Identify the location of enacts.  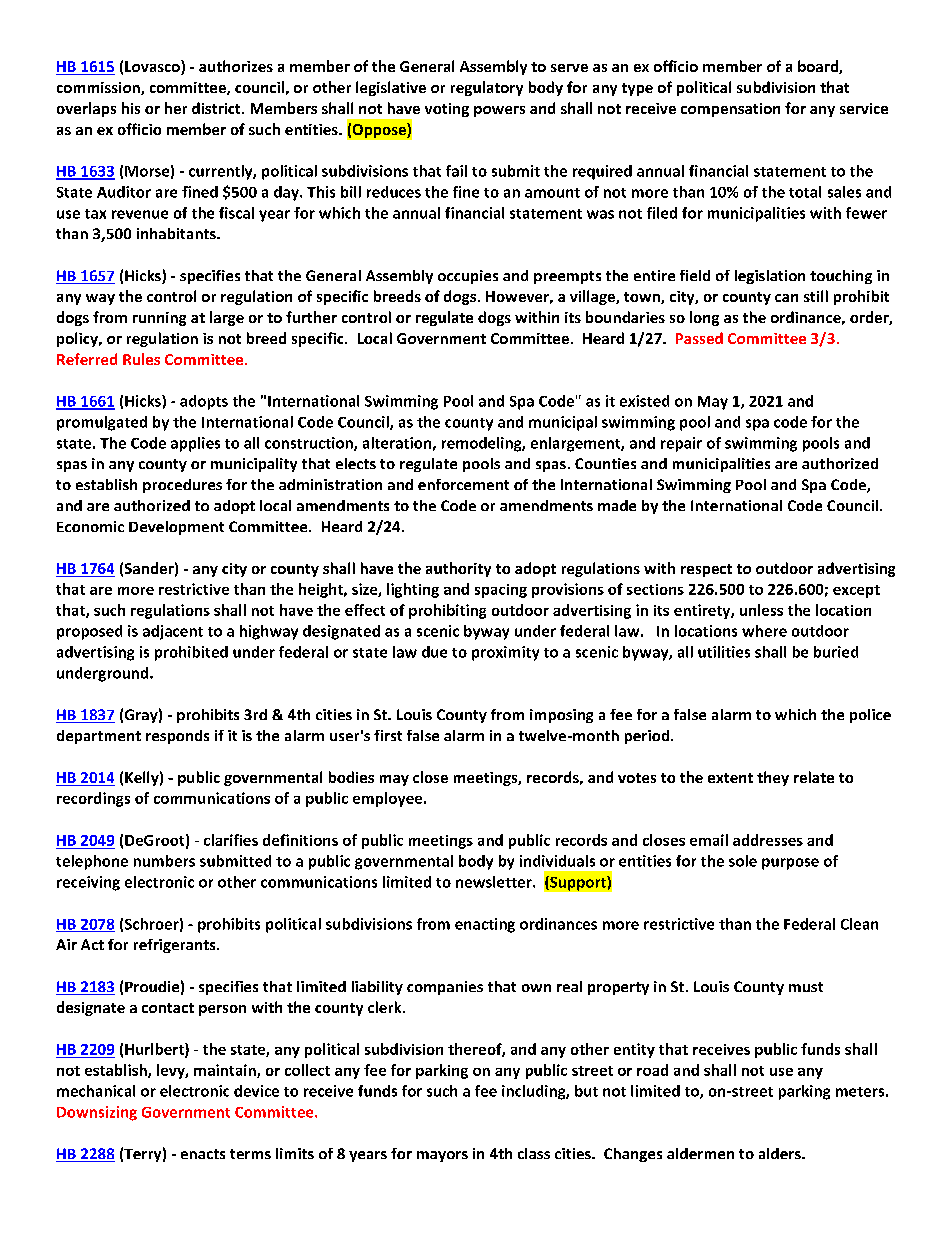
(203, 1154).
